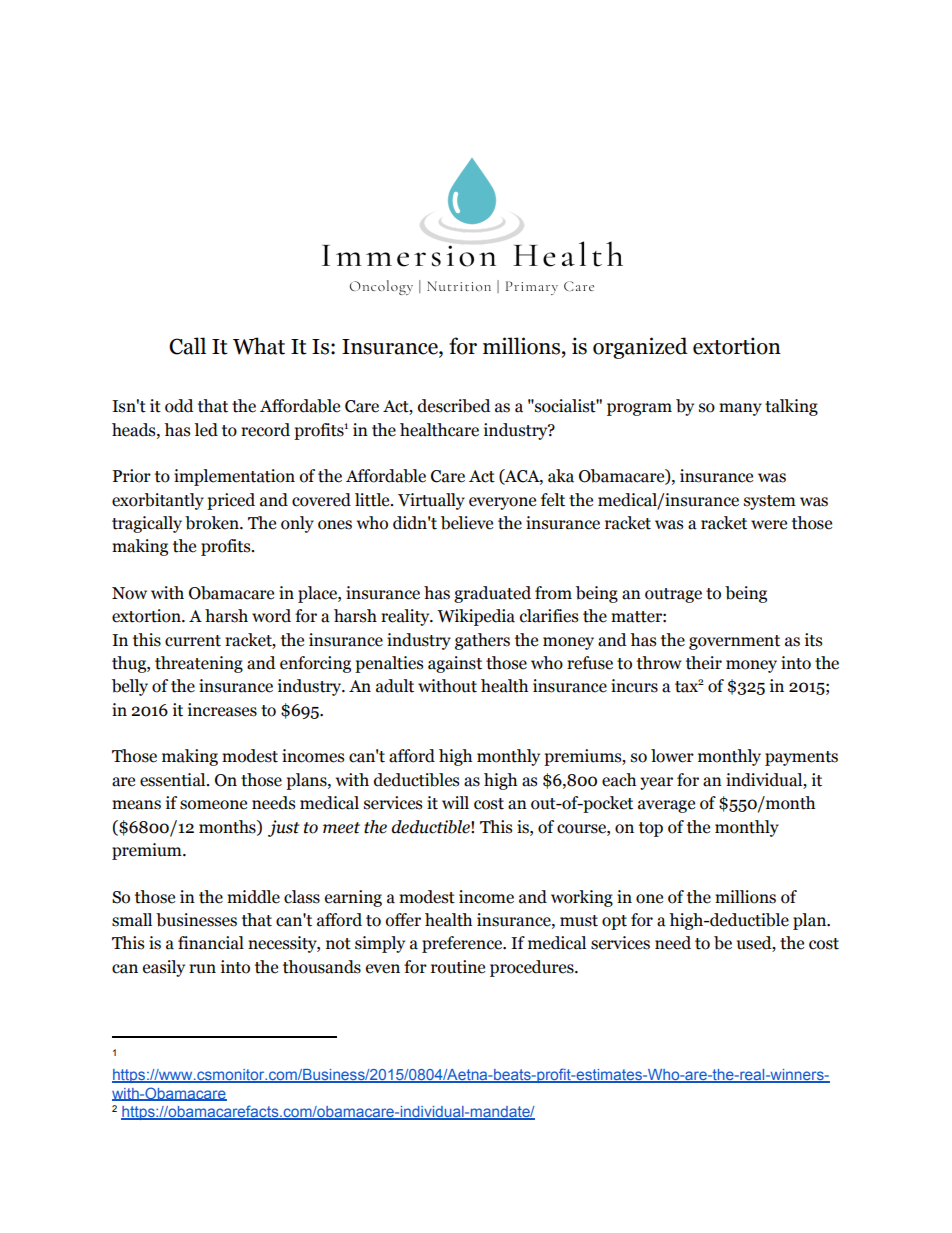 The image size is (952, 1233). What do you see at coordinates (454, 406) in the screenshot?
I see `described` at bounding box center [454, 406].
